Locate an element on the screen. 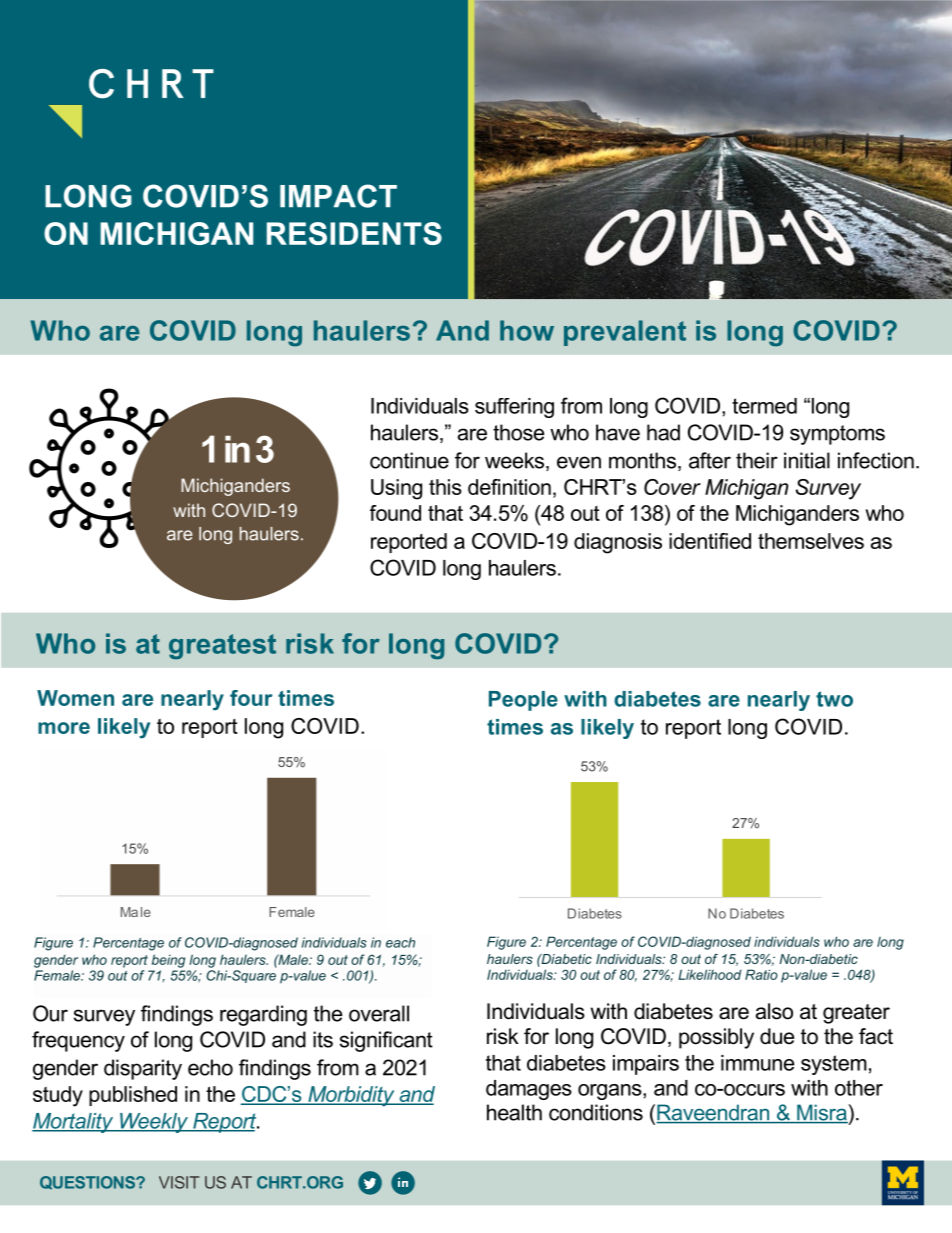  RESIDENTS is located at coordinates (354, 233).
